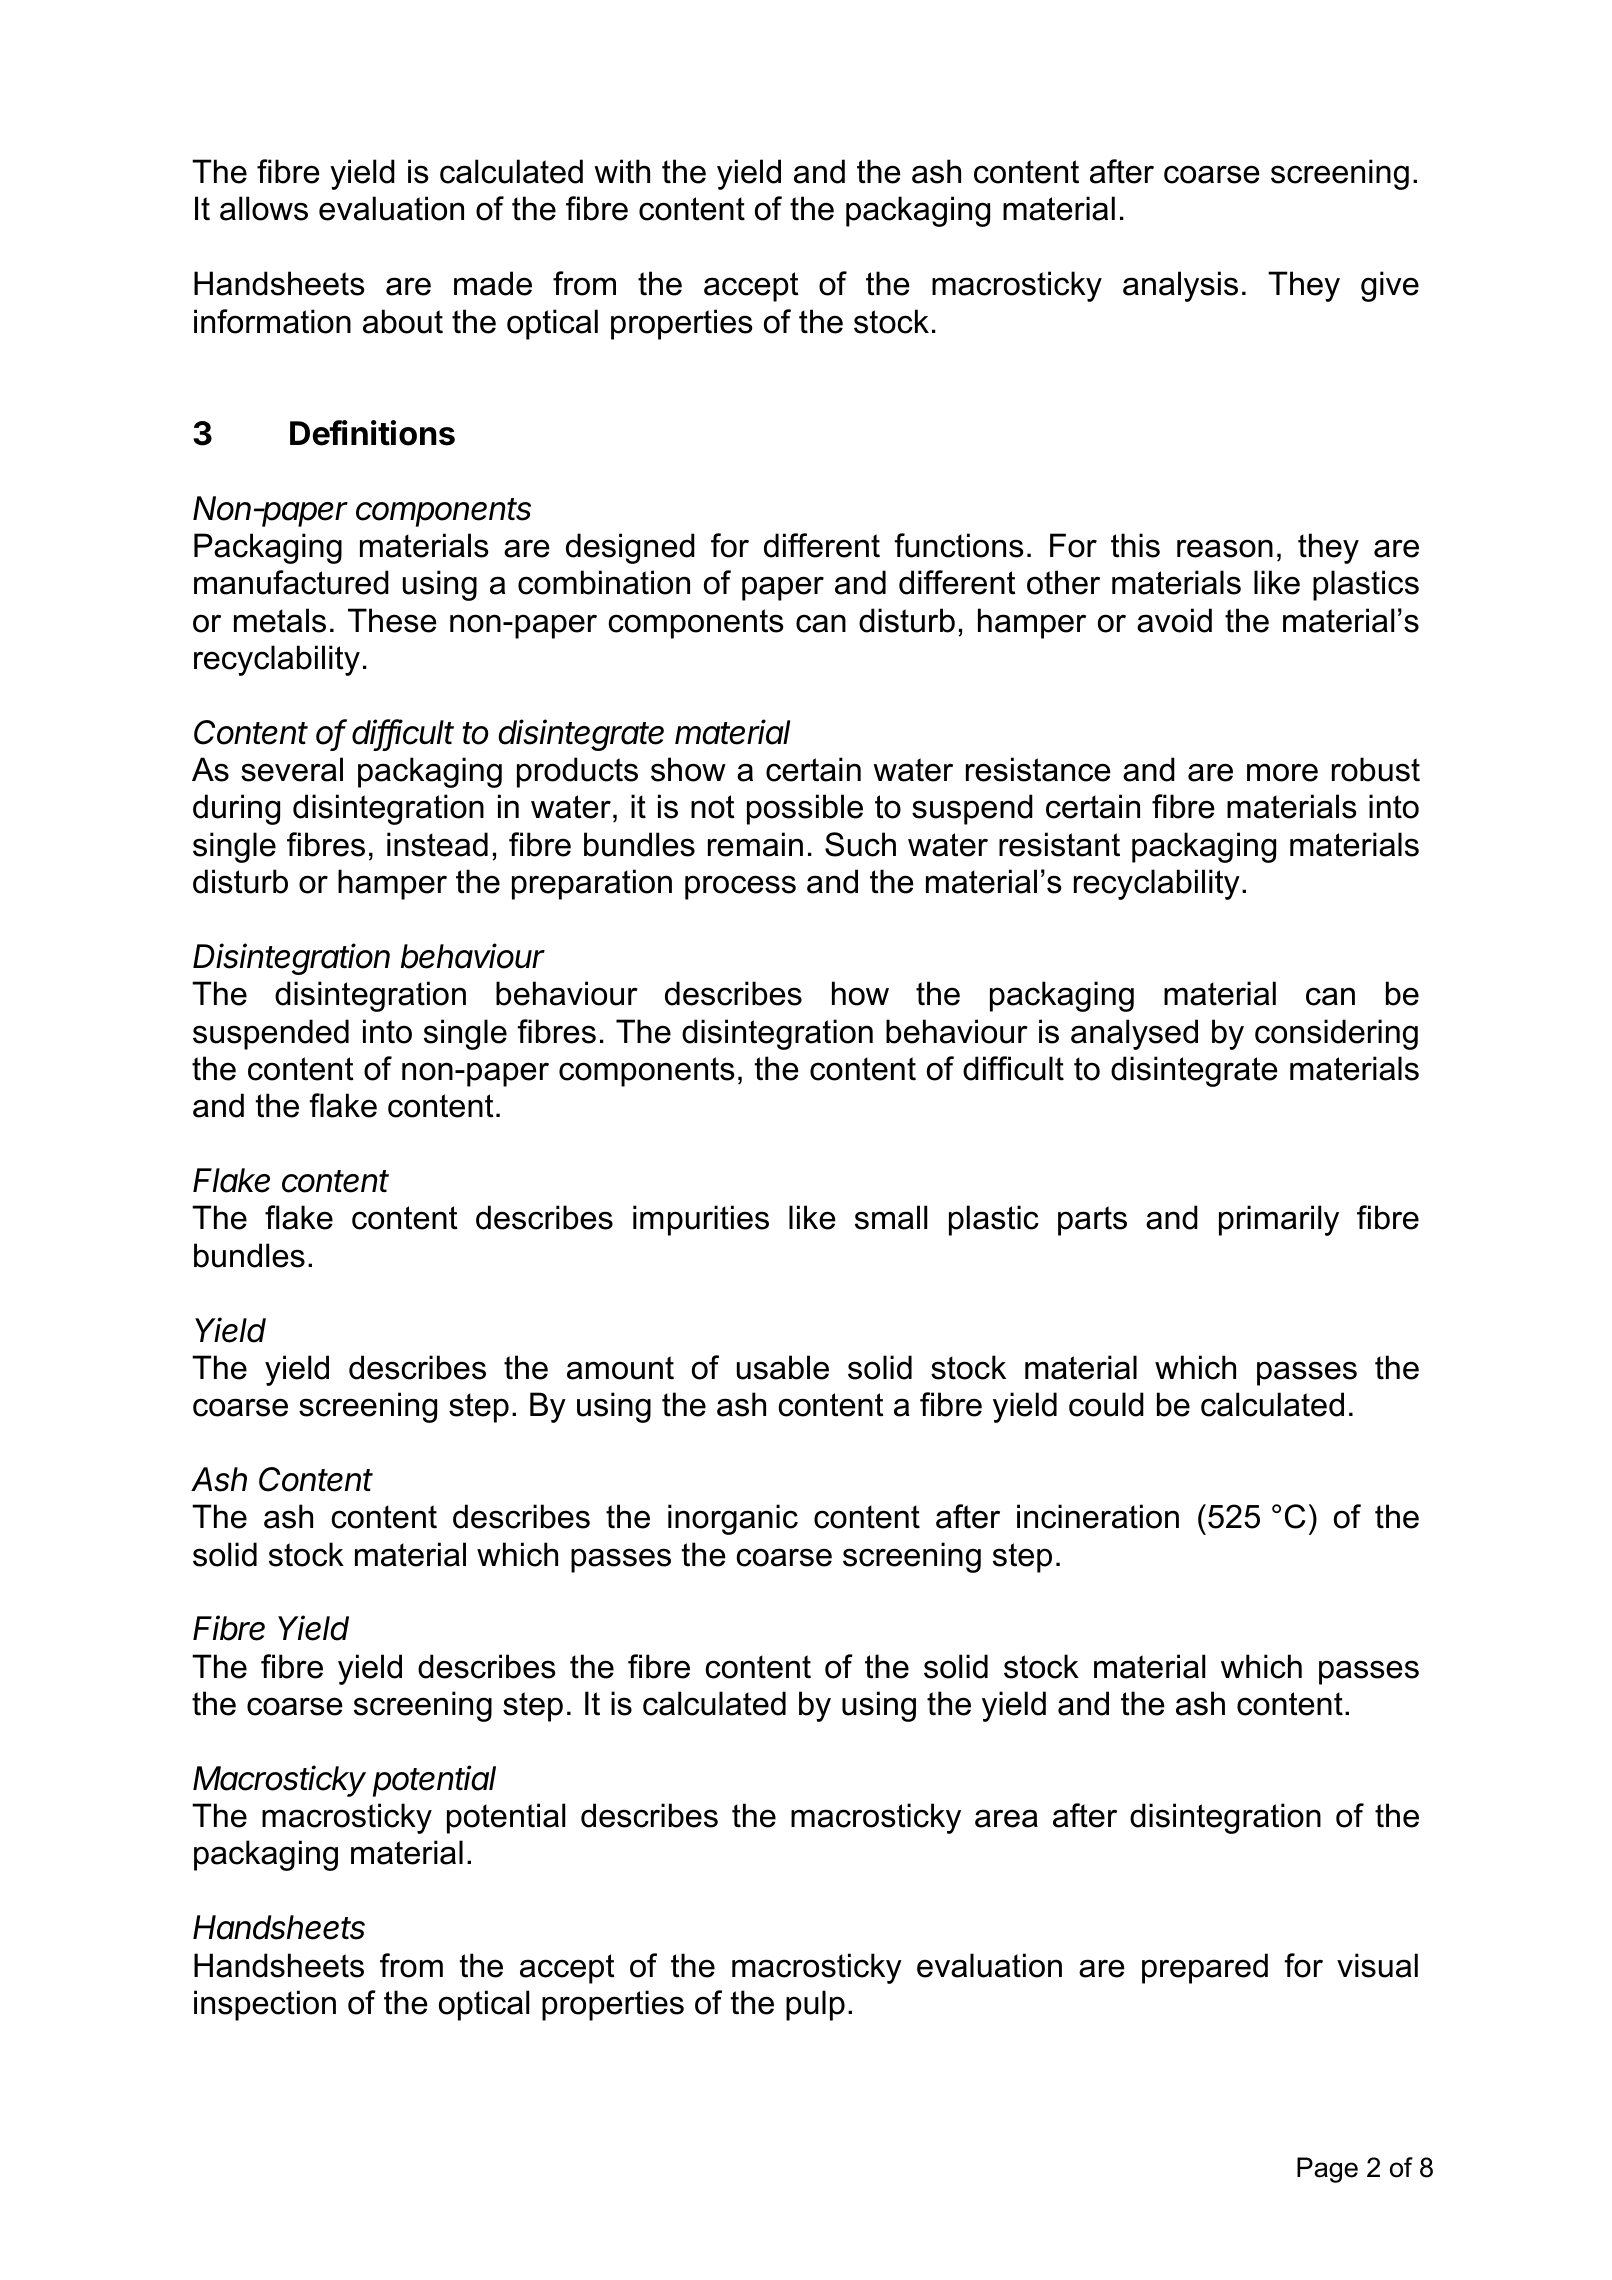 Image resolution: width=1612 pixels, height=2280 pixels. I want to click on analysis, so click(1180, 286).
